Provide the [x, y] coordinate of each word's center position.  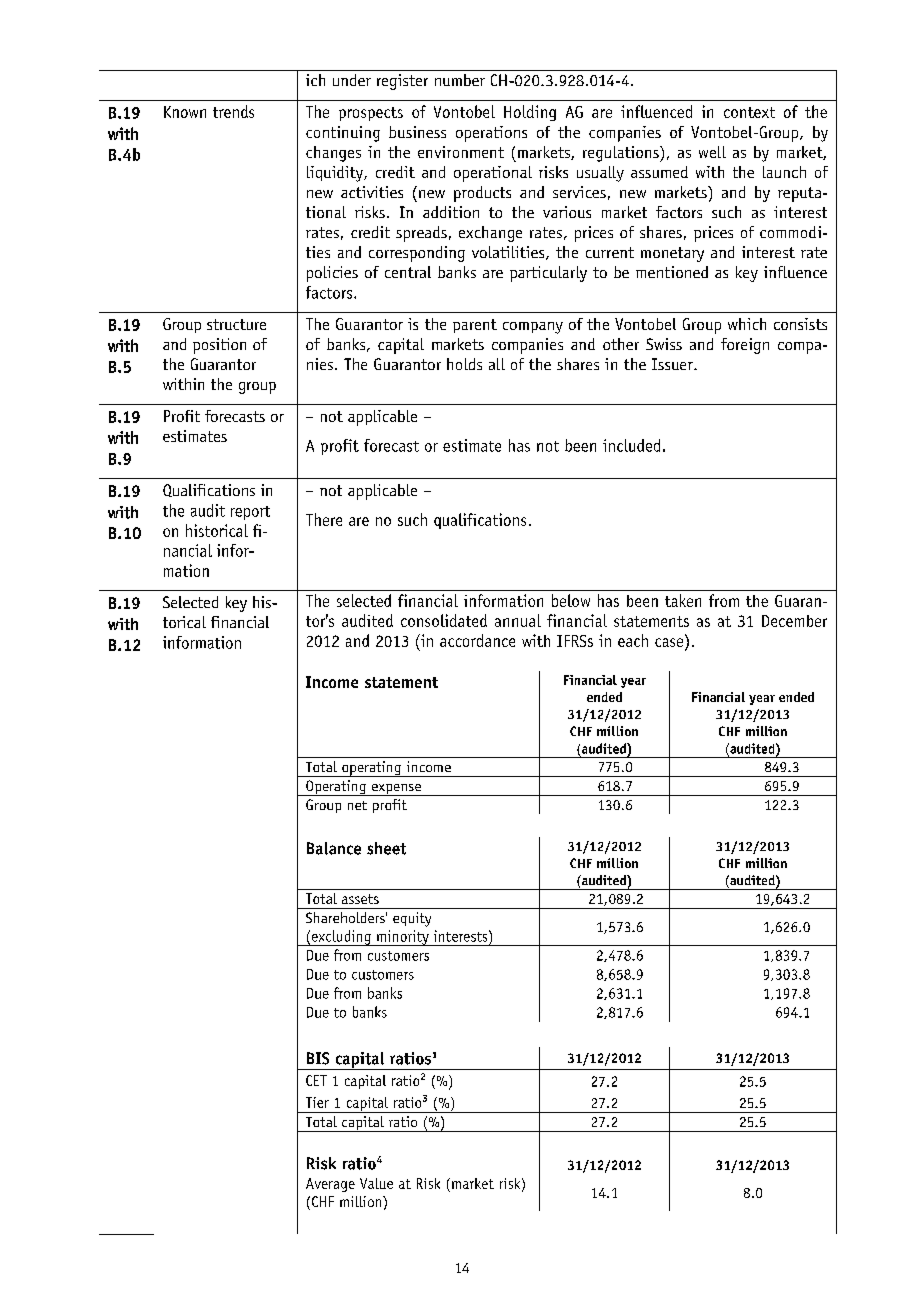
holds [464, 364]
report [250, 513]
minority [403, 938]
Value [376, 1183]
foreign [745, 346]
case [669, 642]
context [749, 112]
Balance [334, 848]
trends [233, 111]
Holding [530, 113]
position [219, 346]
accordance [477, 640]
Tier [317, 1102]
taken [683, 600]
